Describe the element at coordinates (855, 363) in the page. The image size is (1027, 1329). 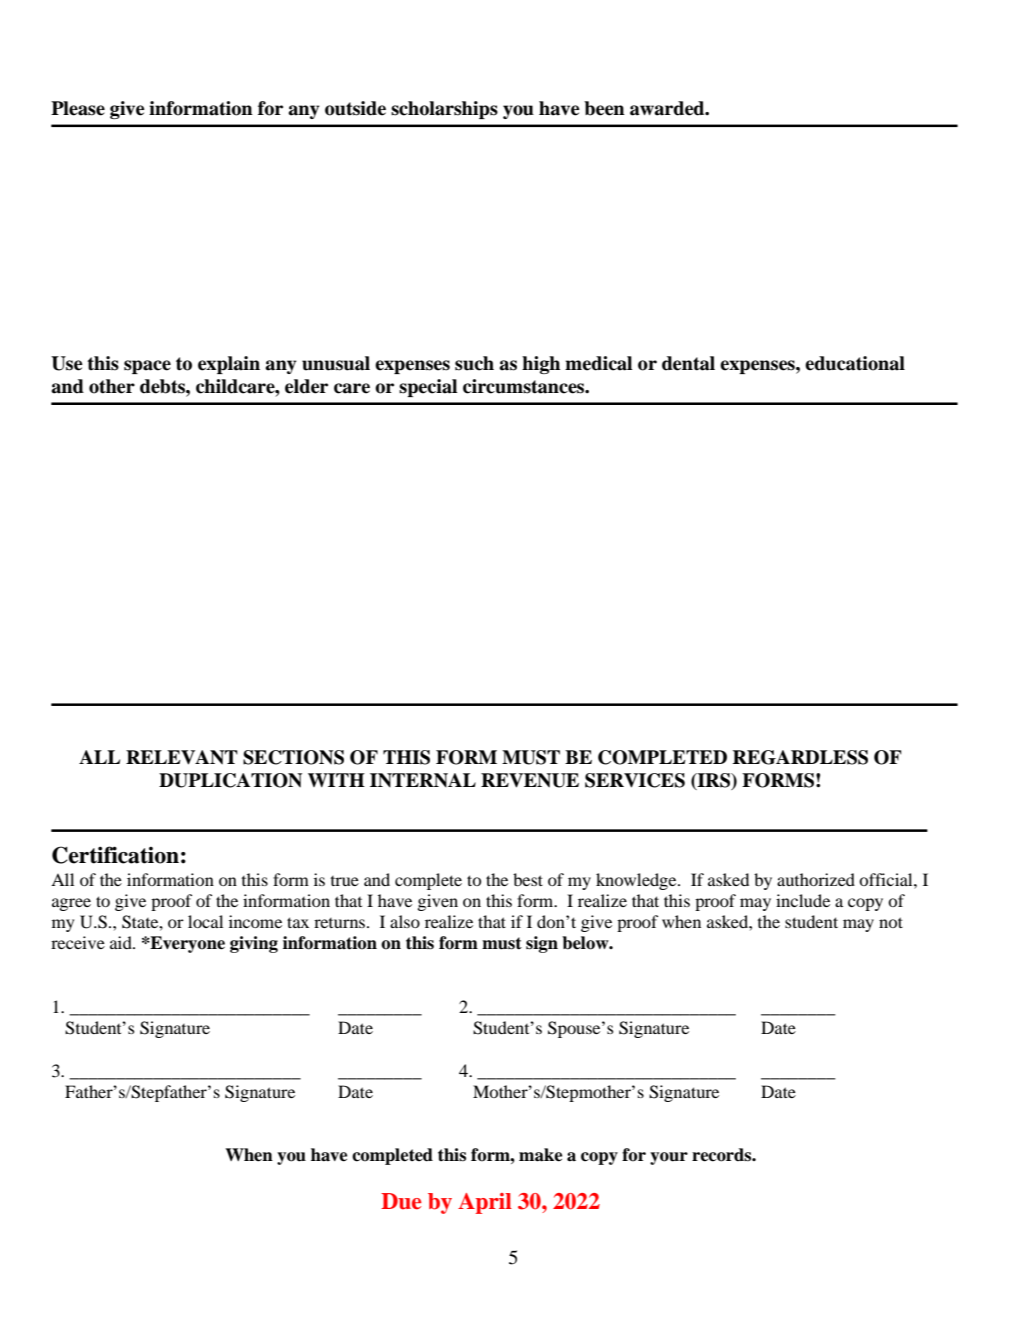
I see `educational` at that location.
